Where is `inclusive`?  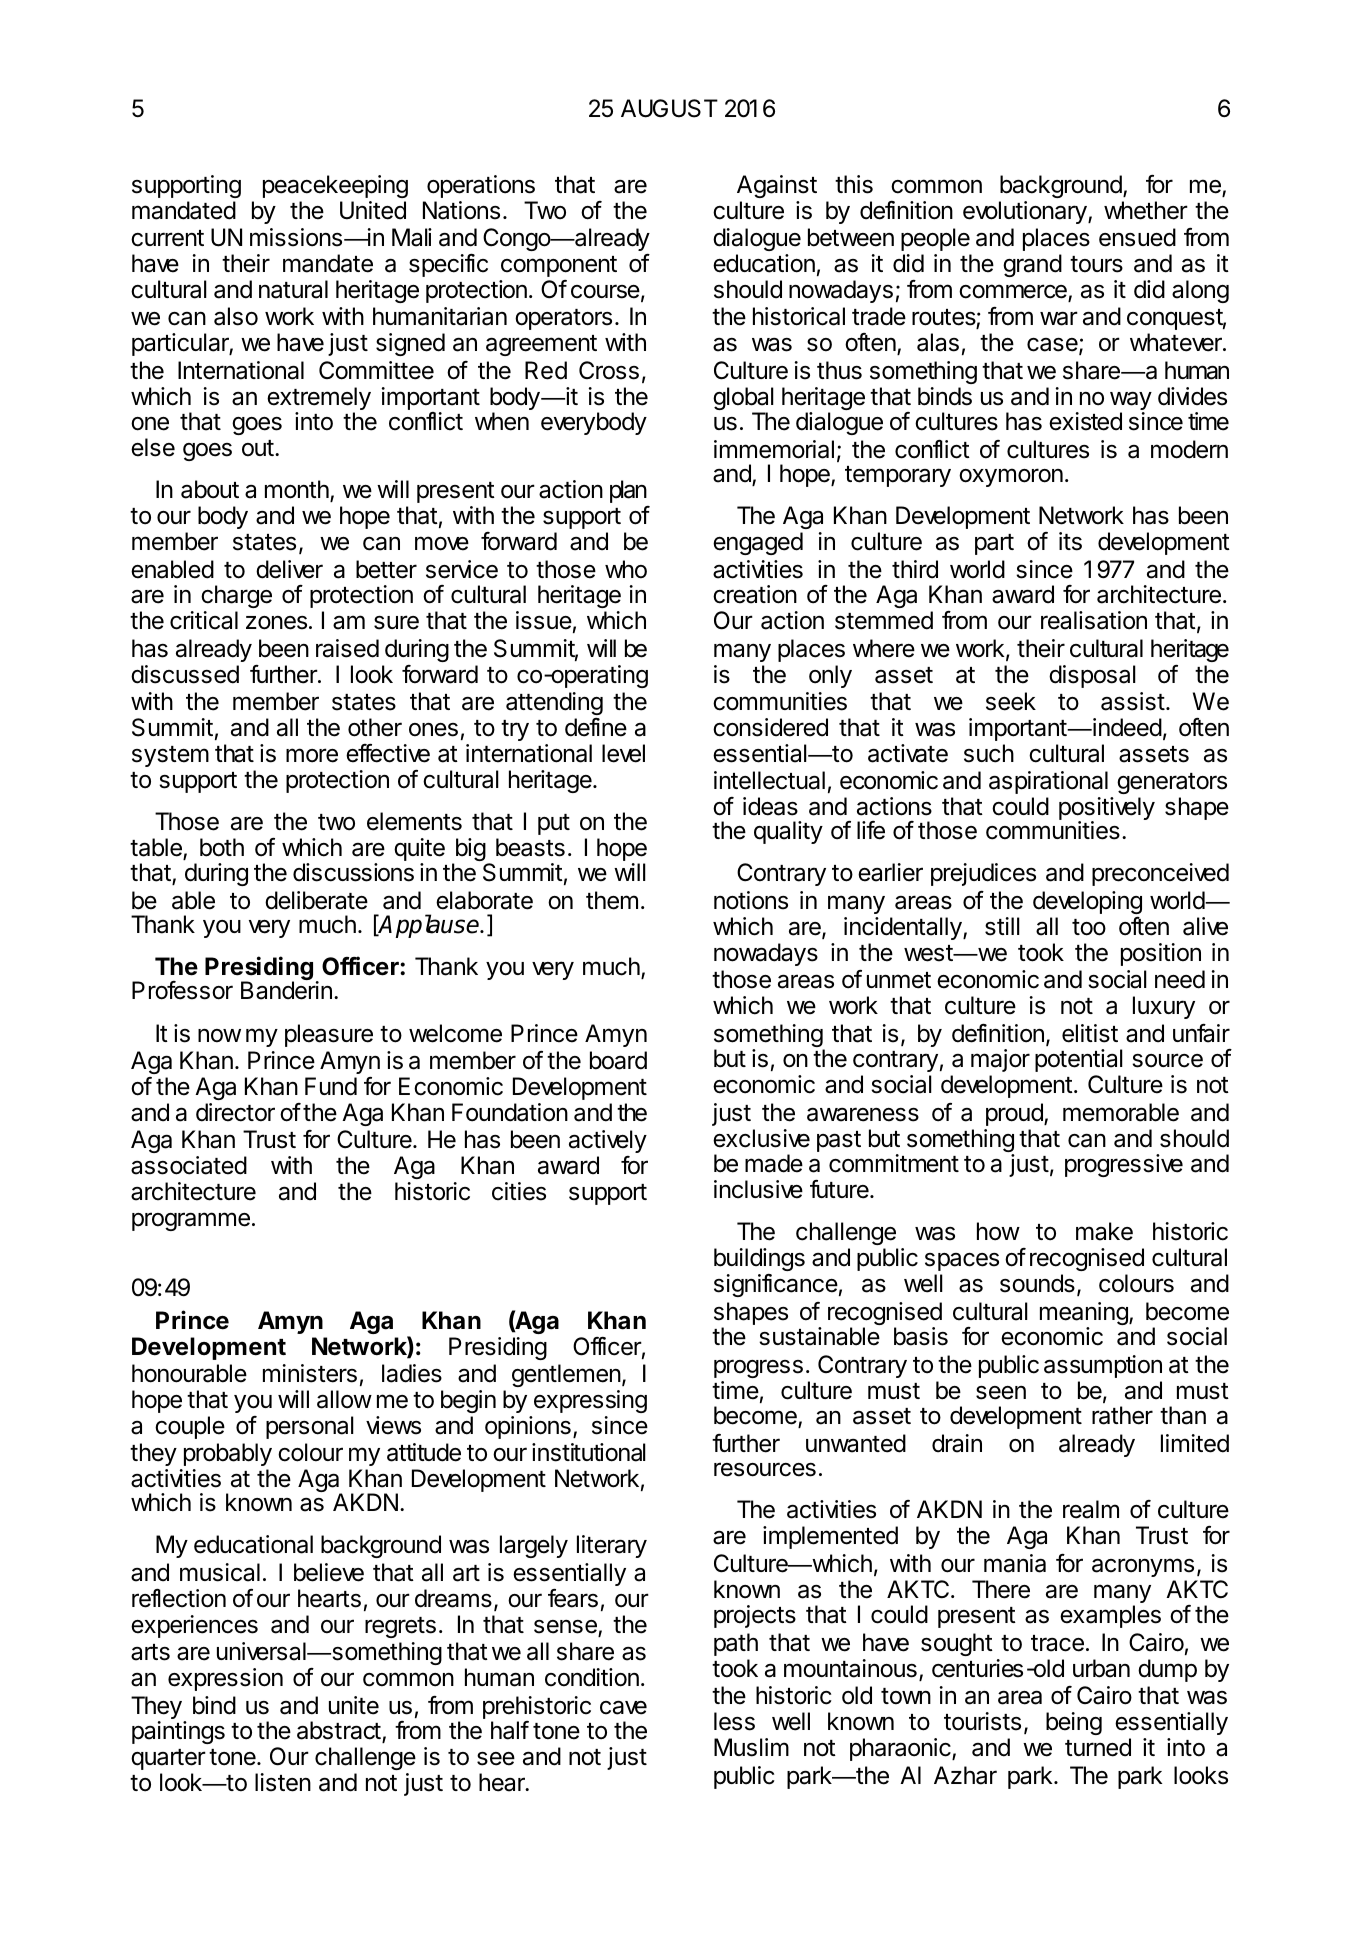
inclusive is located at coordinates (758, 1189).
